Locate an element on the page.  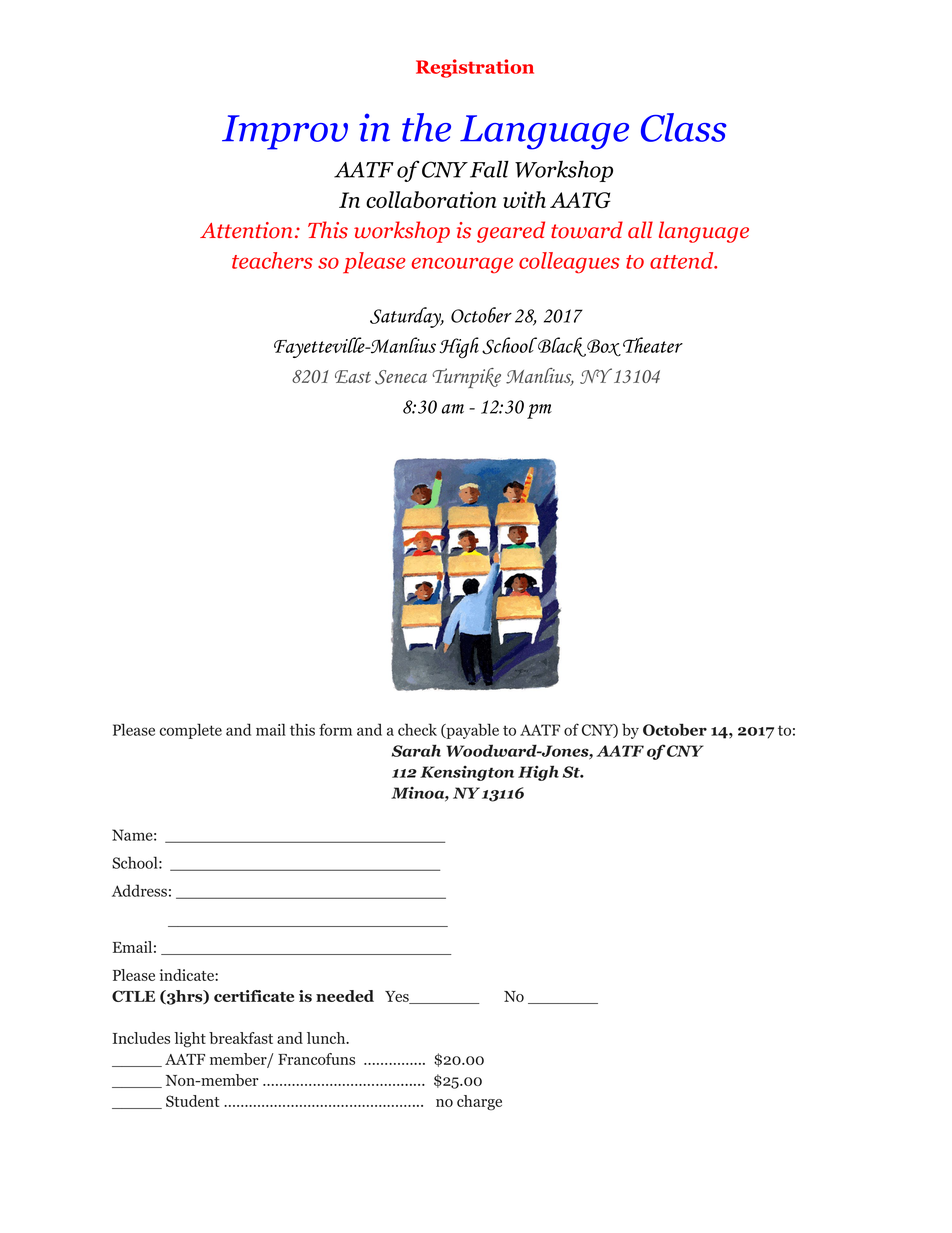
Improv is located at coordinates (285, 132).
